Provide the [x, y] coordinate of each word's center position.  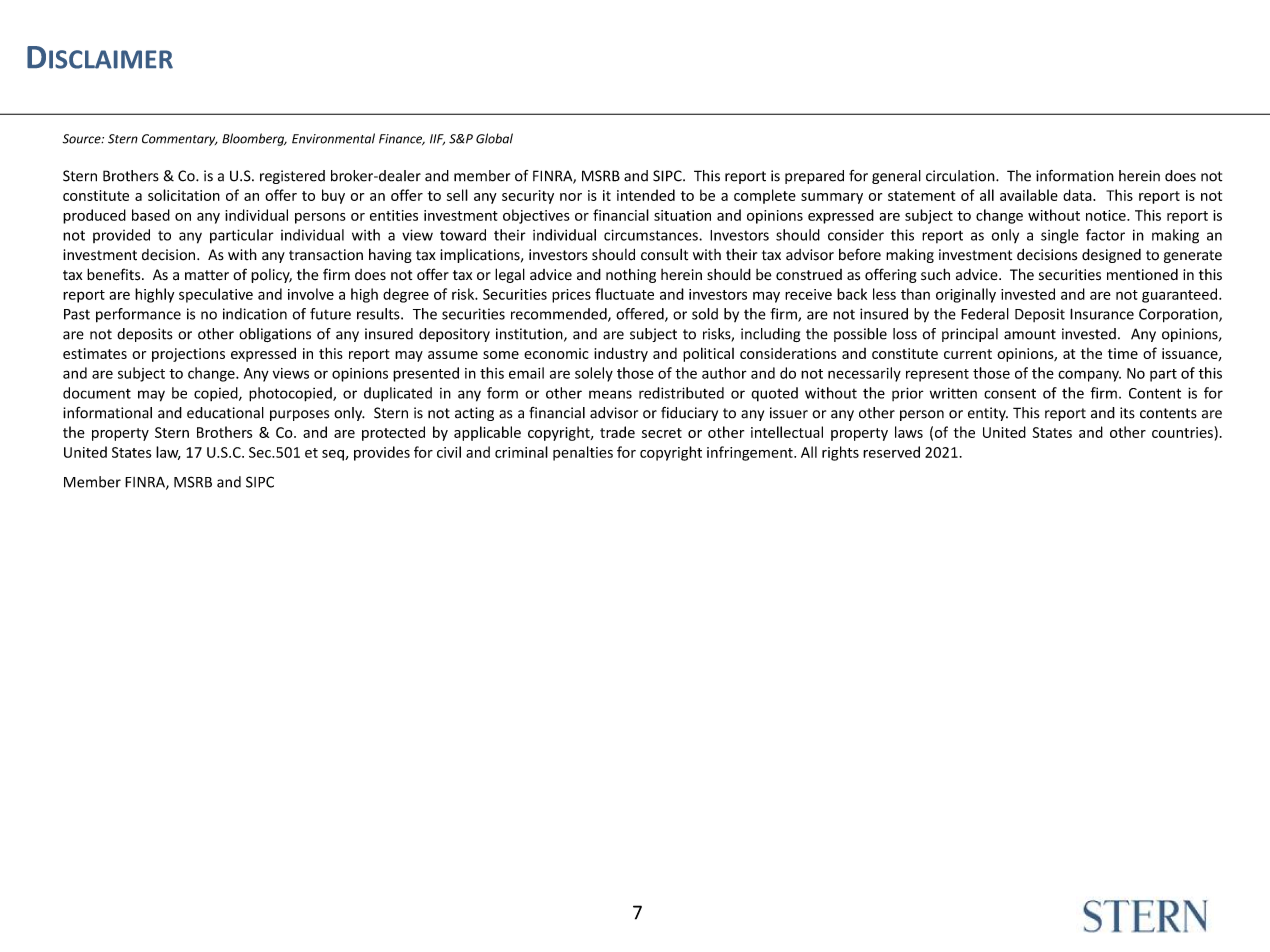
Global [494, 138]
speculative [216, 295]
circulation [961, 176]
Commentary [180, 140]
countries [1183, 432]
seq [334, 455]
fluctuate [624, 294]
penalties [583, 453]
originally [966, 295]
